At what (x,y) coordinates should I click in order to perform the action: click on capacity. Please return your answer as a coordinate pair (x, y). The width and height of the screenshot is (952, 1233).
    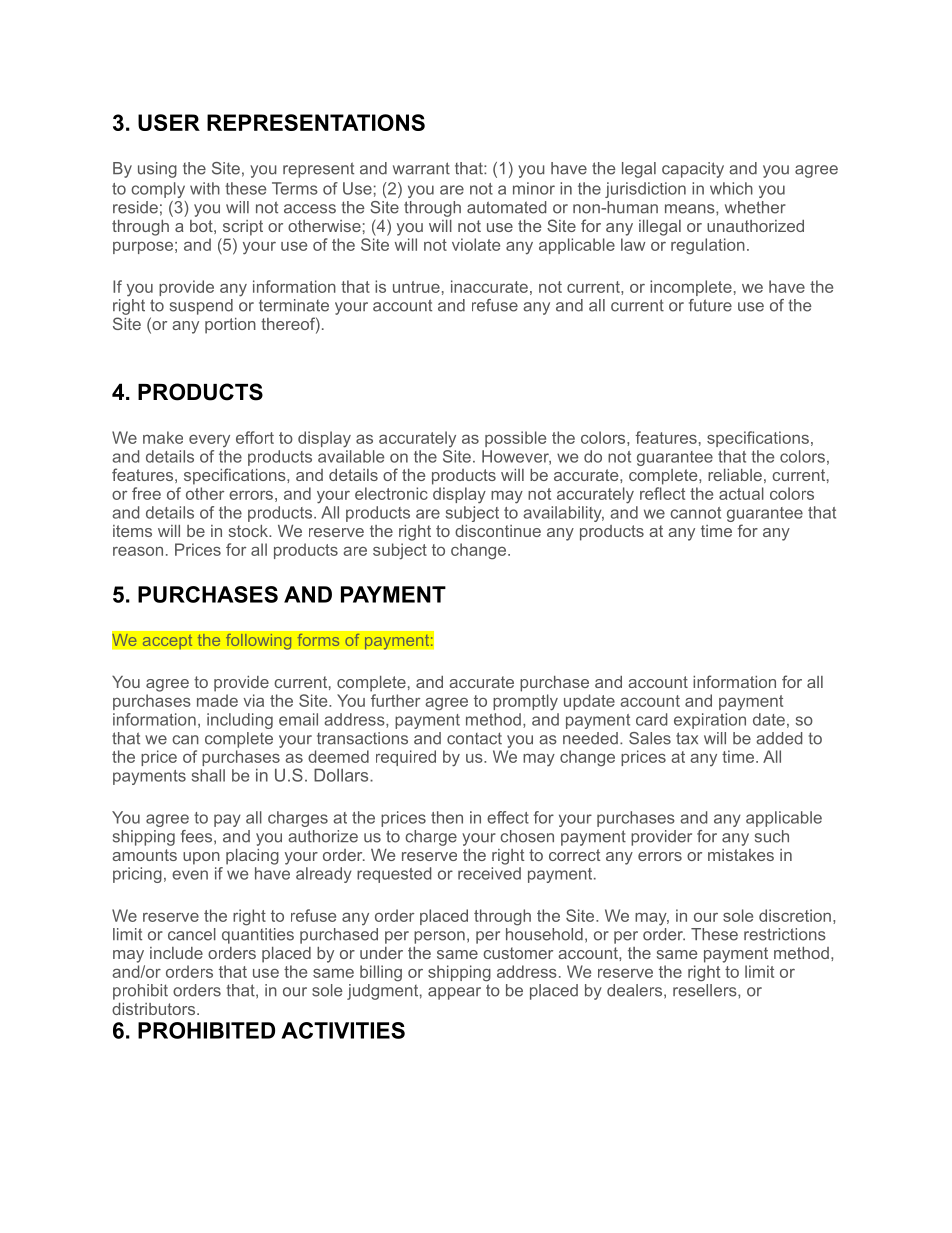
    Looking at the image, I should click on (693, 170).
